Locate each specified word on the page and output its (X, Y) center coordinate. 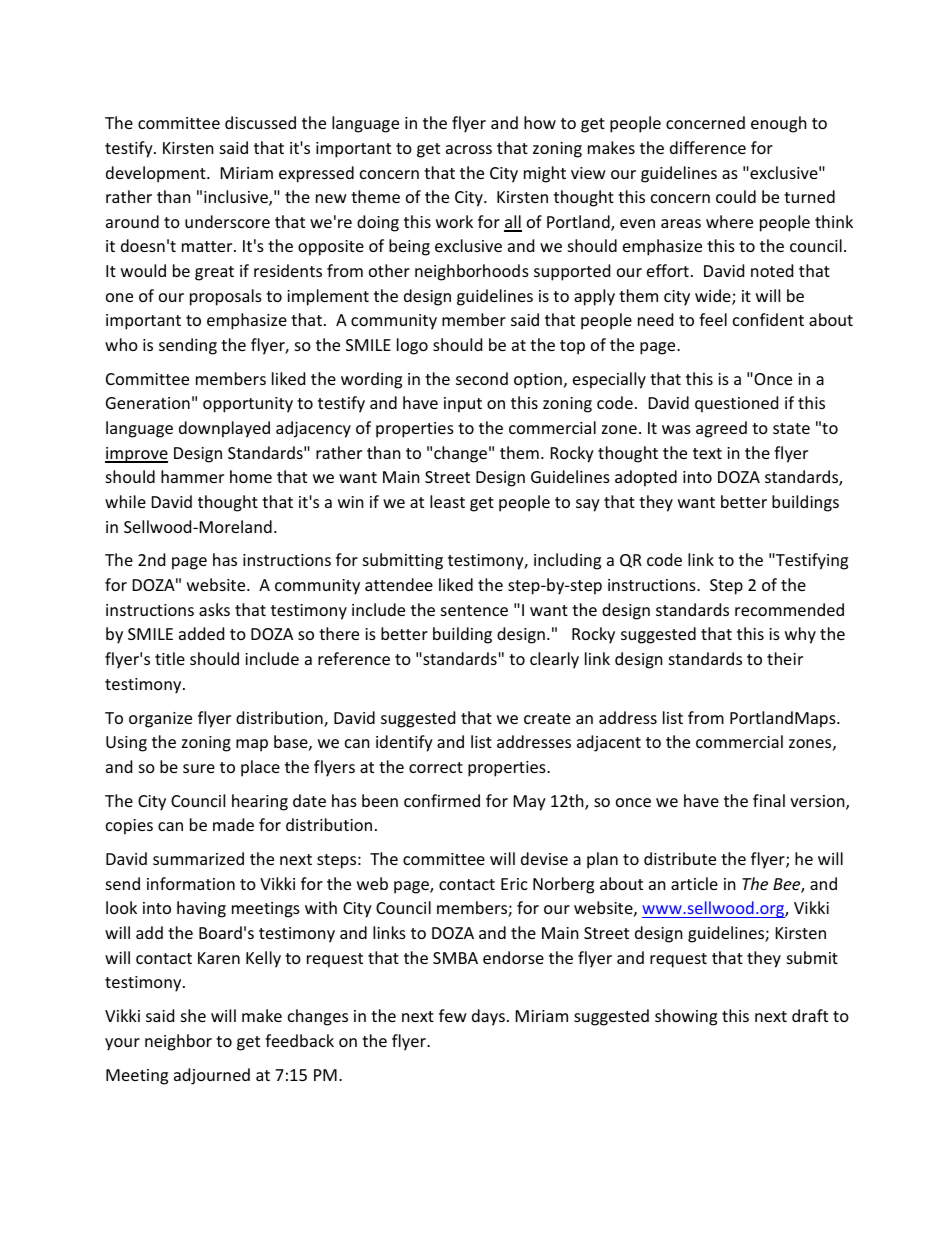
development (157, 174)
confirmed (442, 800)
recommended (789, 609)
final (769, 800)
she (193, 1015)
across (469, 149)
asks (214, 609)
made (233, 824)
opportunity (248, 405)
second (482, 378)
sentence (474, 610)
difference (708, 147)
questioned (736, 404)
